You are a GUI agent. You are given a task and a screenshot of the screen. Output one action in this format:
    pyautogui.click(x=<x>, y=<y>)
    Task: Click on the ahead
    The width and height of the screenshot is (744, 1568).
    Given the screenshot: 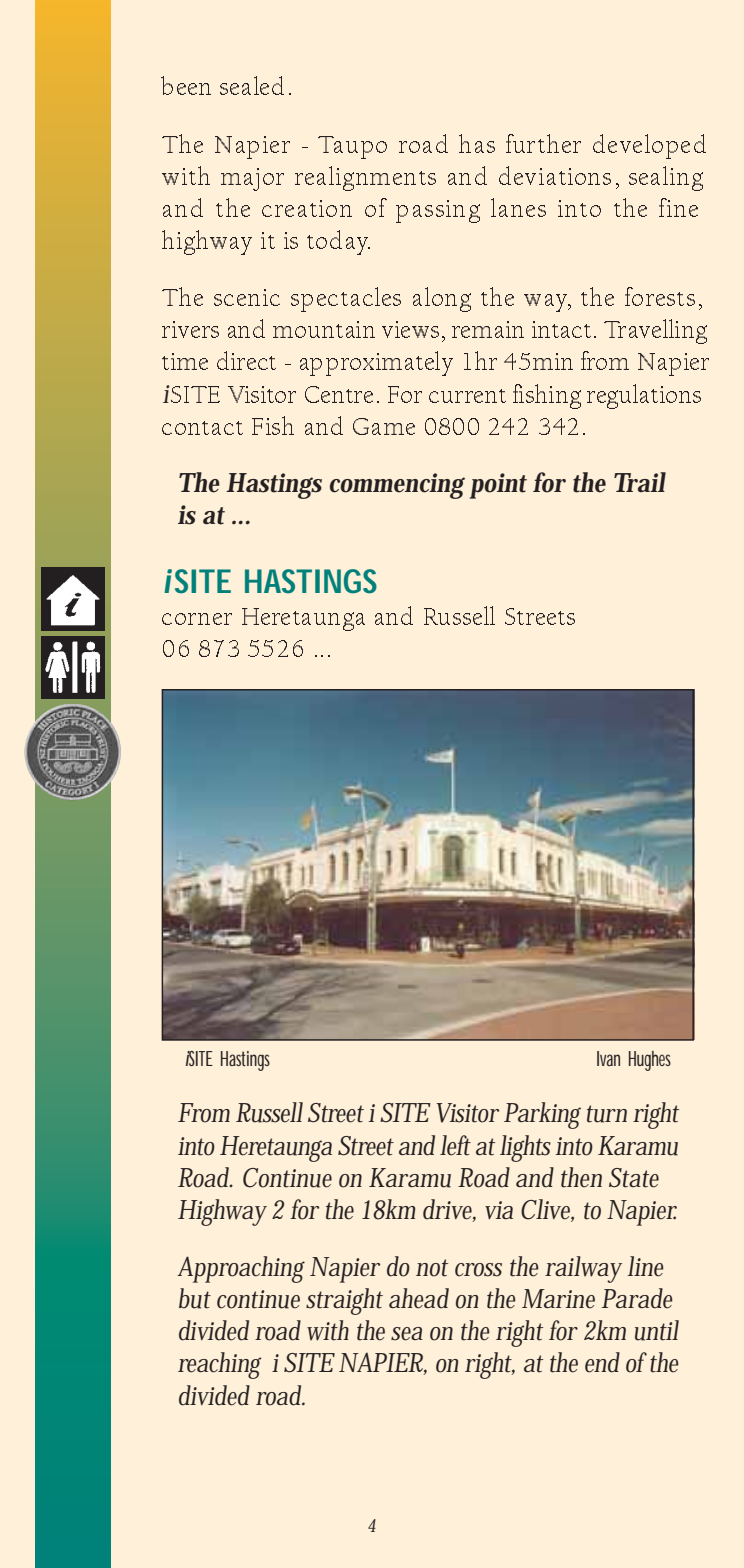 What is the action you would take?
    pyautogui.click(x=419, y=1298)
